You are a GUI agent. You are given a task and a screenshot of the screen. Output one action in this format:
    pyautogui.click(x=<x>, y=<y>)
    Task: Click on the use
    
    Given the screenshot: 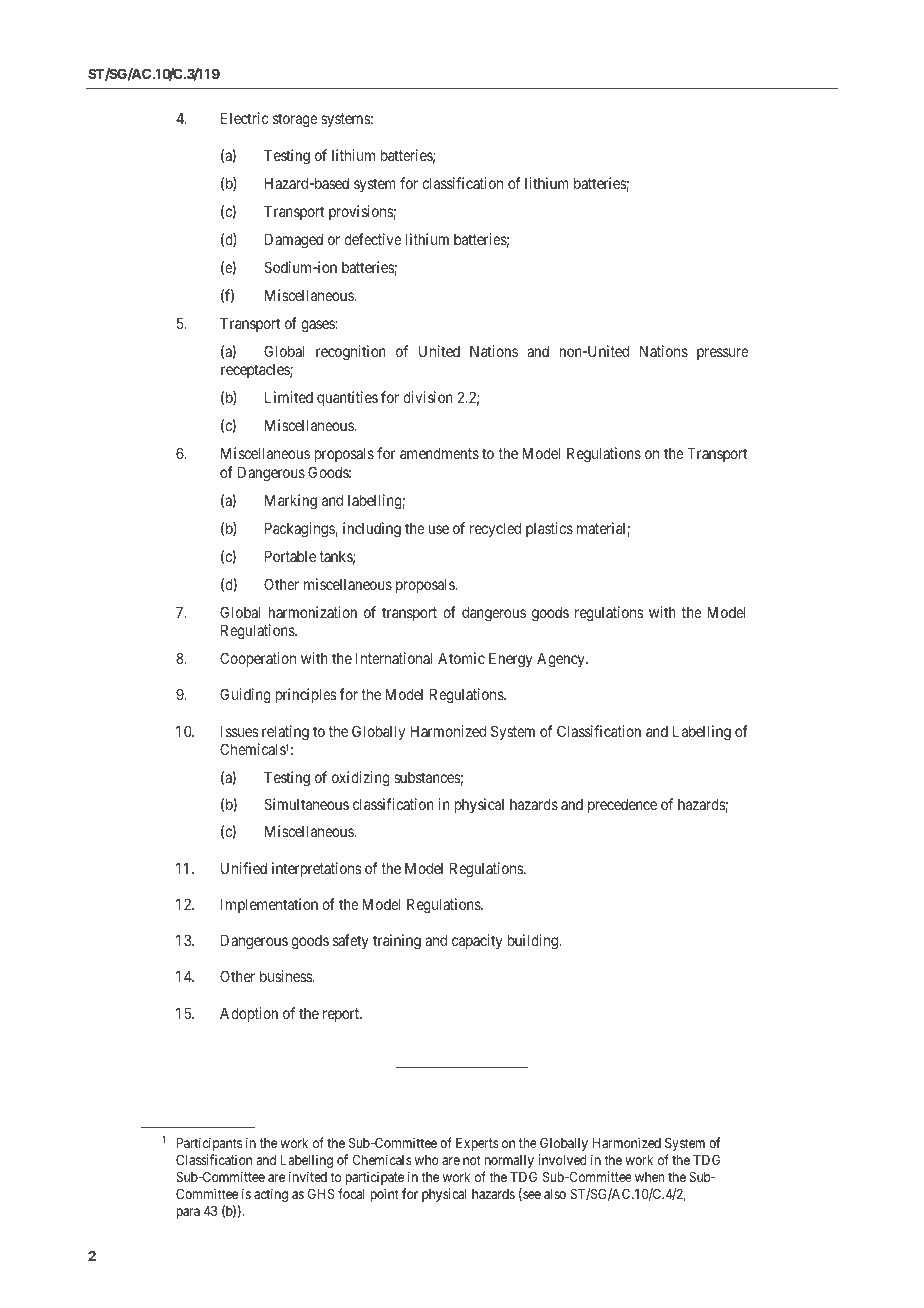 What is the action you would take?
    pyautogui.click(x=439, y=529)
